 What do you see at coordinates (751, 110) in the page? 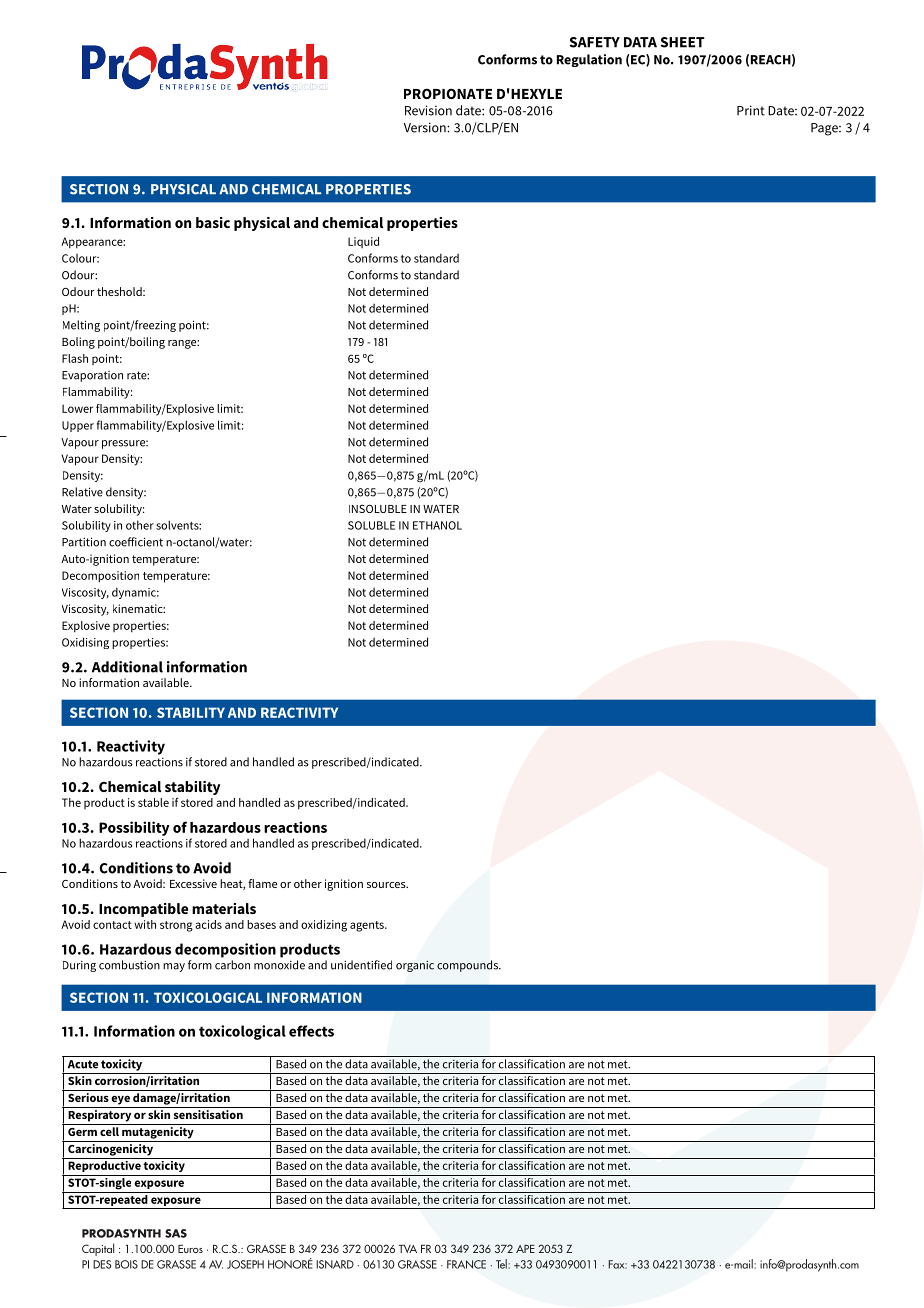
I see `Print` at bounding box center [751, 110].
